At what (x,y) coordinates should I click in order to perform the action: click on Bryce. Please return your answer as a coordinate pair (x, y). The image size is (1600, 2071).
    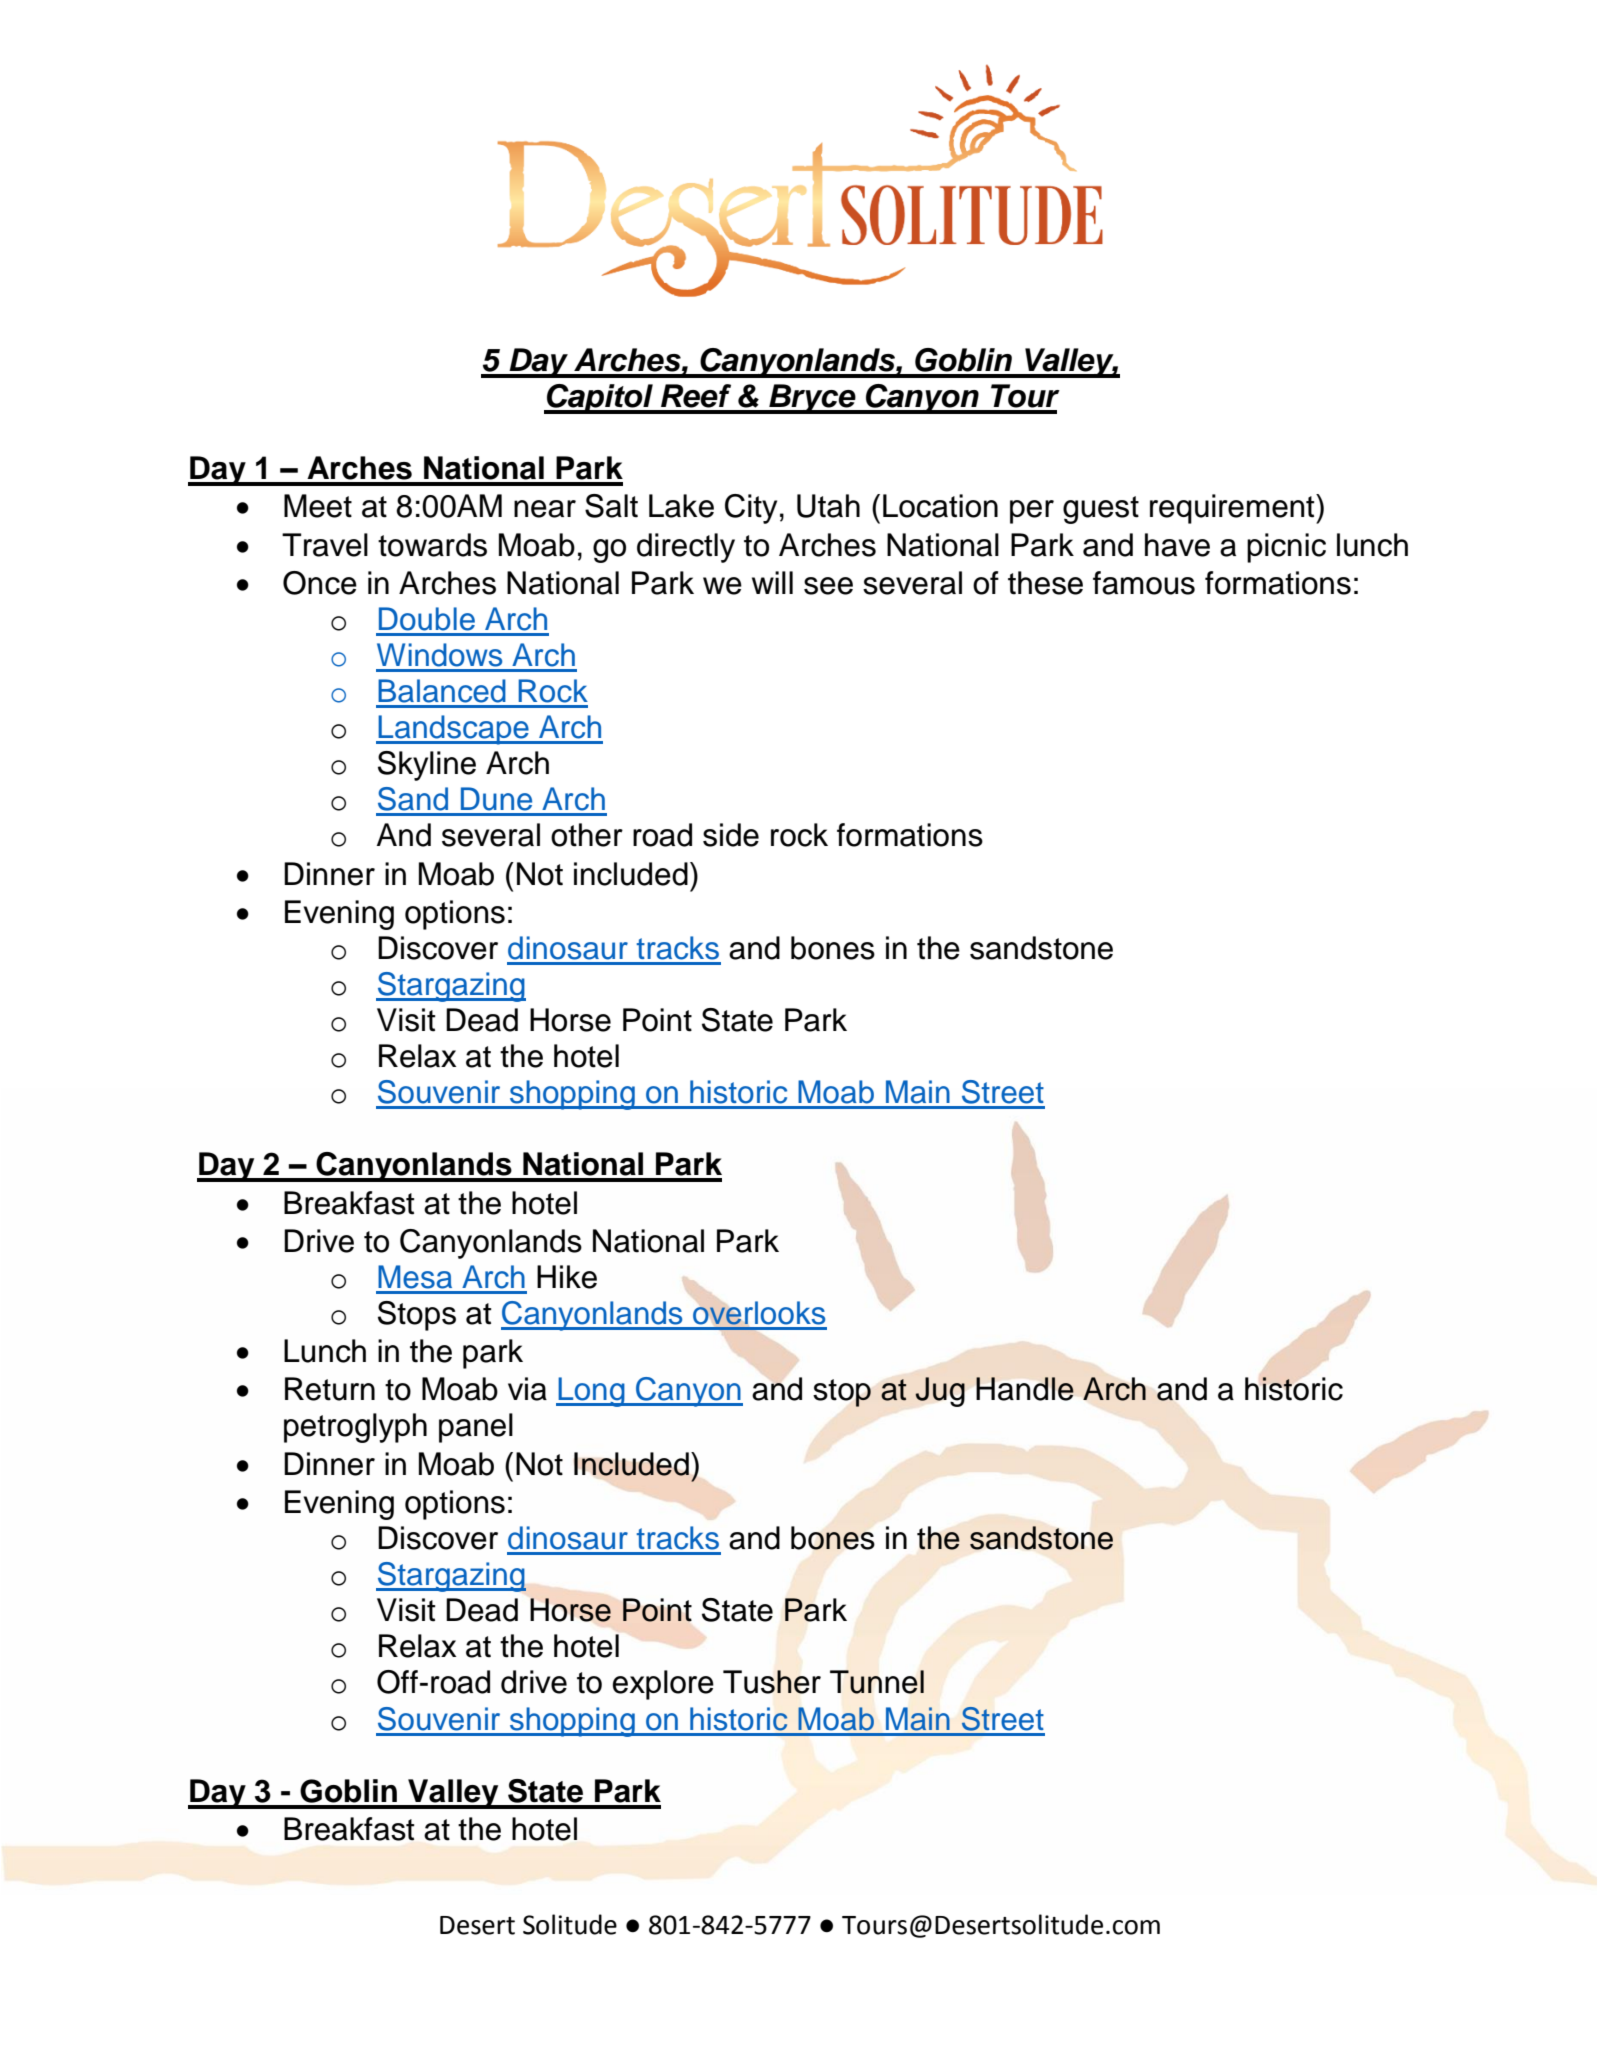
    Looking at the image, I should click on (812, 399).
